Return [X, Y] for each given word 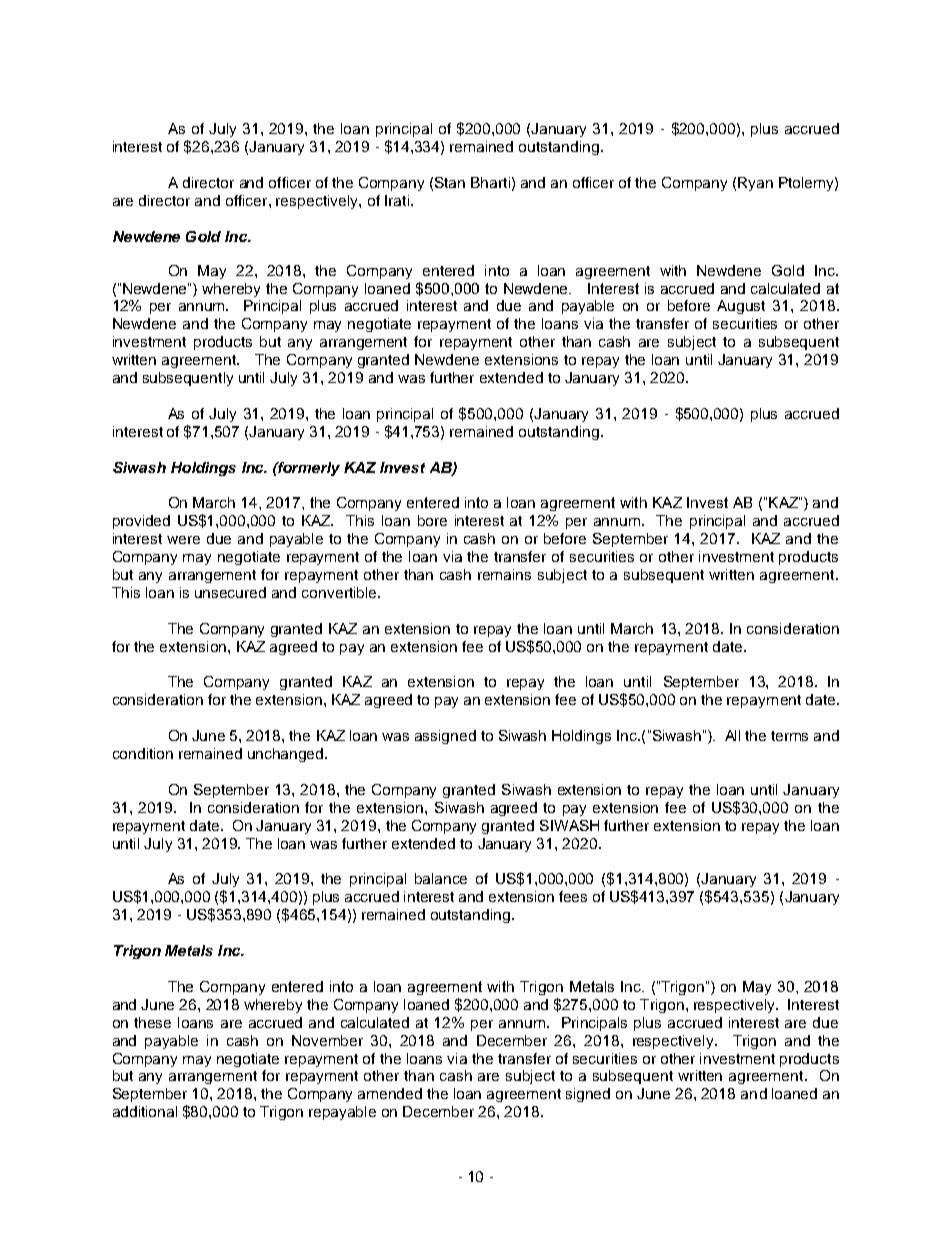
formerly [308, 469]
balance [441, 878]
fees [573, 896]
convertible [340, 592]
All [732, 735]
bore [432, 520]
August [741, 307]
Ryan [755, 184]
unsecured [230, 592]
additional [145, 1111]
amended [390, 1093]
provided [141, 522]
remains [504, 574]
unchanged [287, 755]
